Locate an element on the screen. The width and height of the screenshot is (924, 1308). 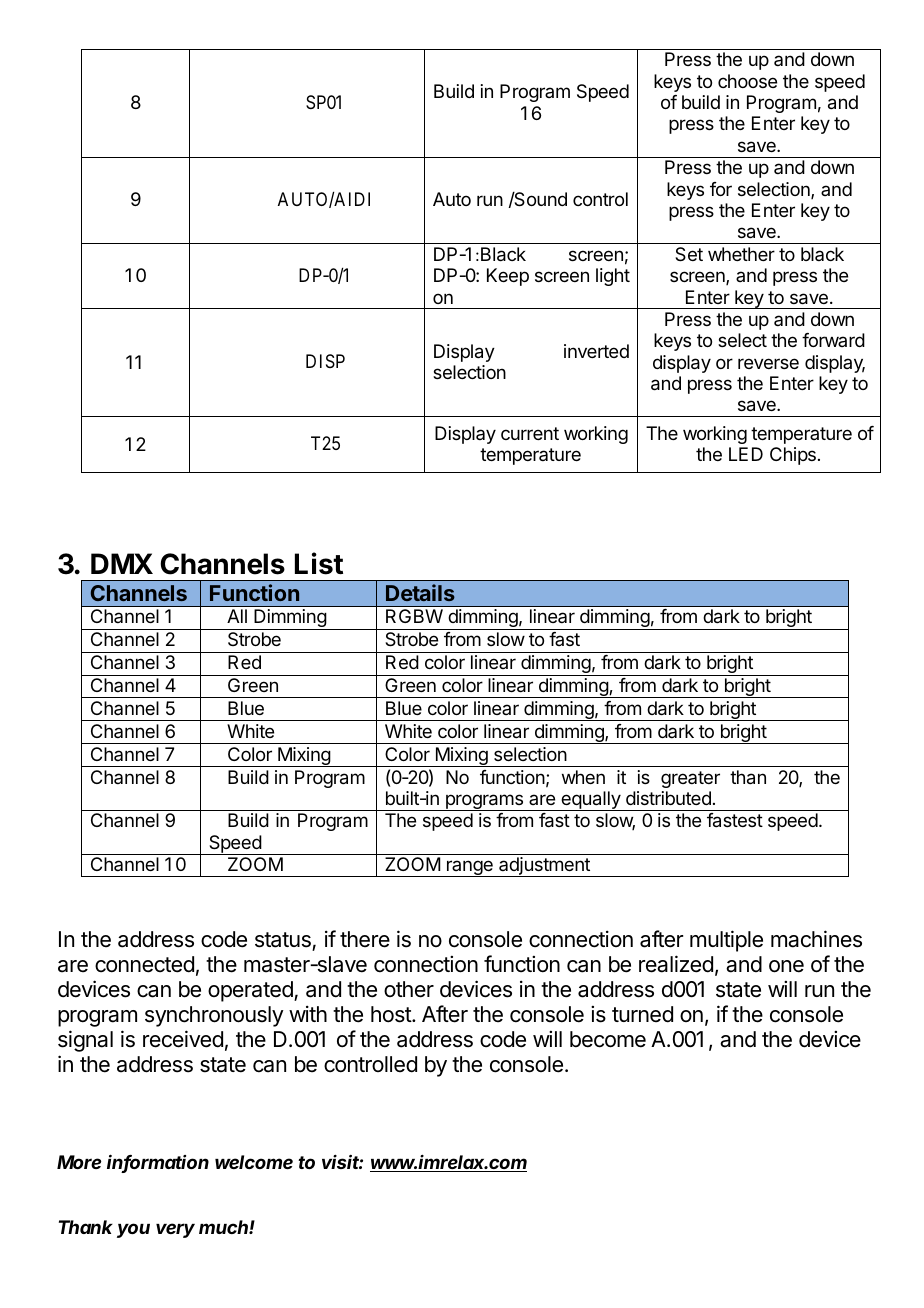
connected is located at coordinates (144, 964).
